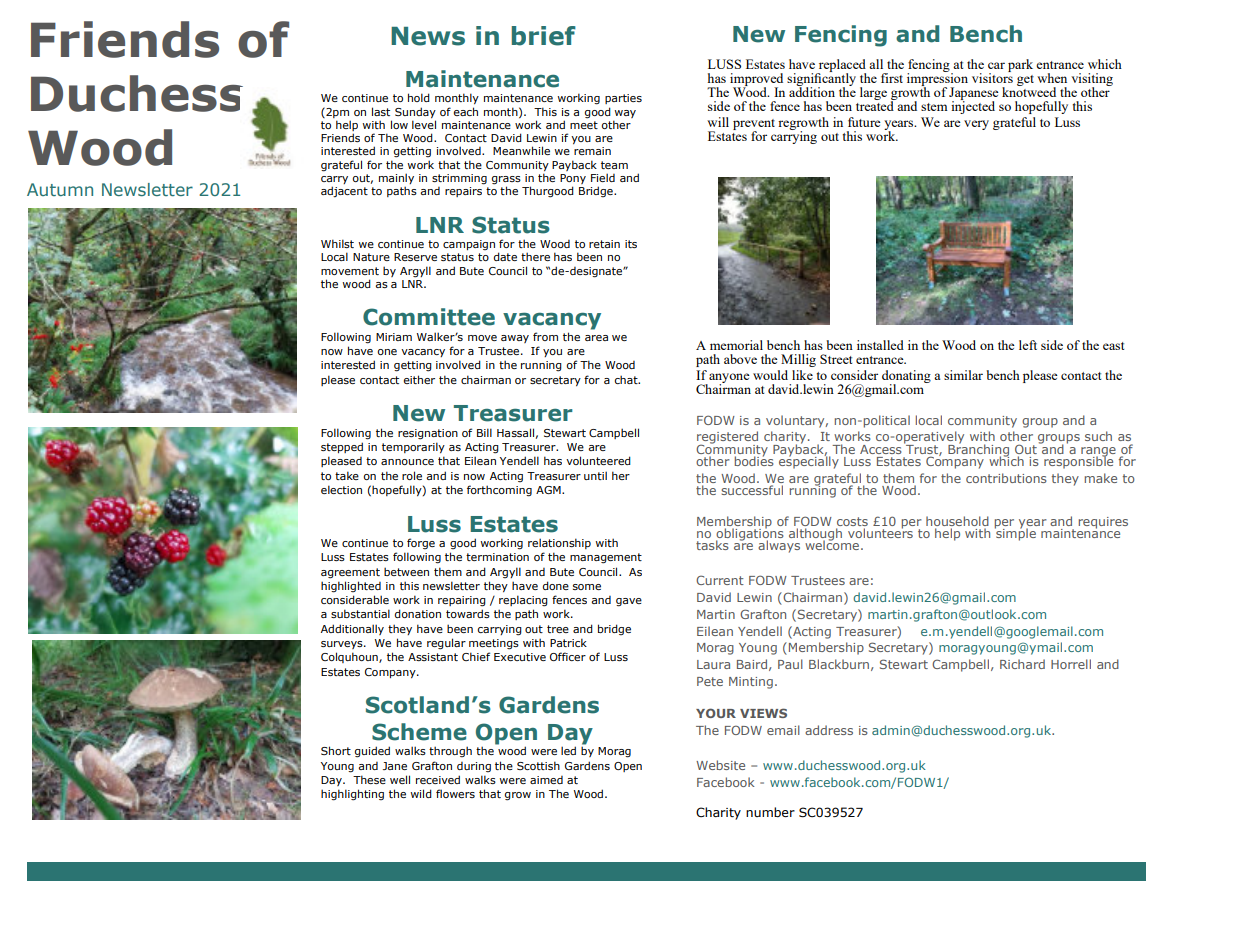 Image resolution: width=1233 pixels, height=952 pixels. I want to click on aimed, so click(546, 780).
